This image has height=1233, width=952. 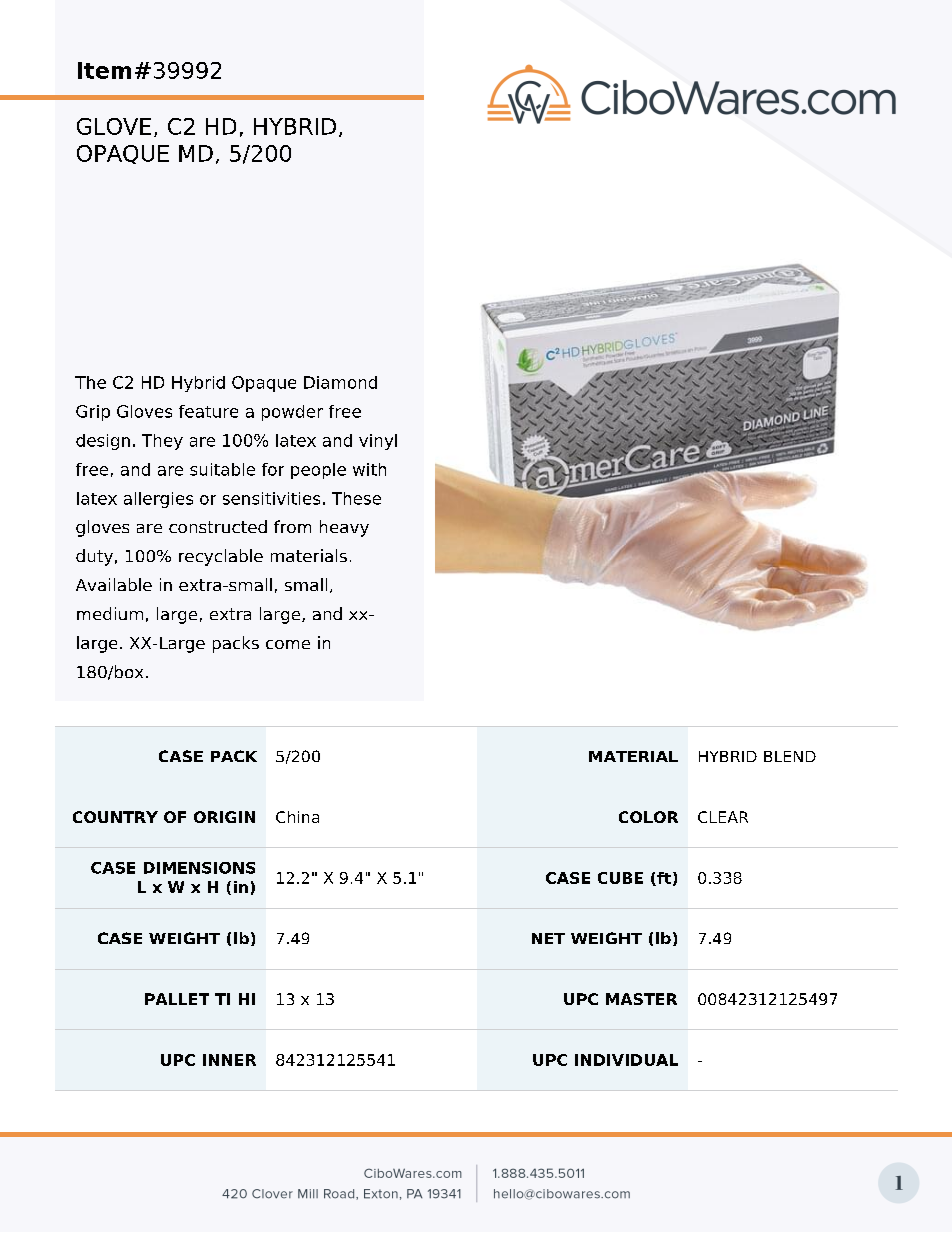 I want to click on DIMENSIONS, so click(x=199, y=868).
